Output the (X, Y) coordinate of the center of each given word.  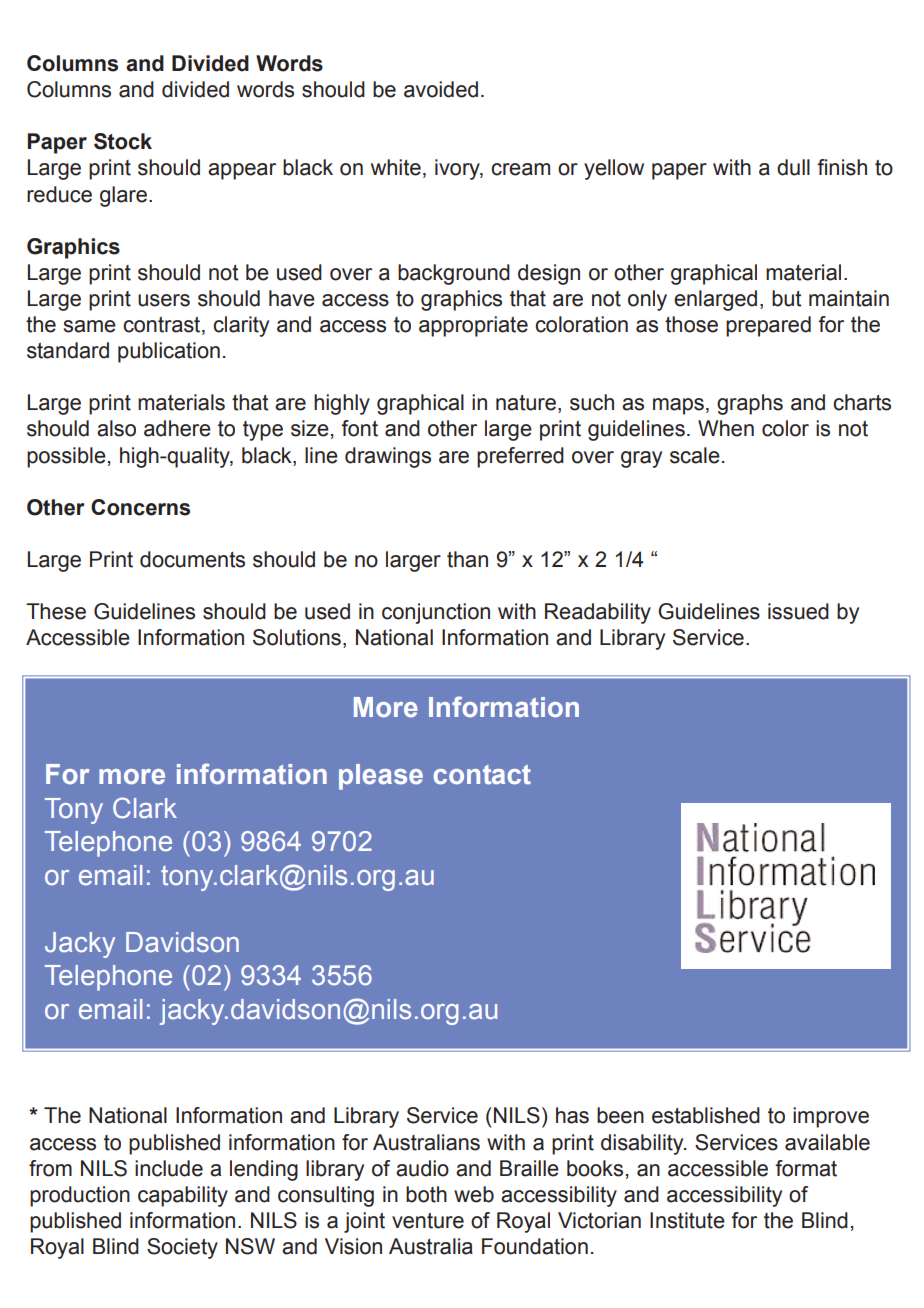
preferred (520, 457)
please (381, 777)
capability (183, 1196)
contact (482, 775)
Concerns (140, 507)
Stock (123, 141)
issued (798, 611)
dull (793, 167)
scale (695, 455)
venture (428, 1221)
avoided (441, 89)
